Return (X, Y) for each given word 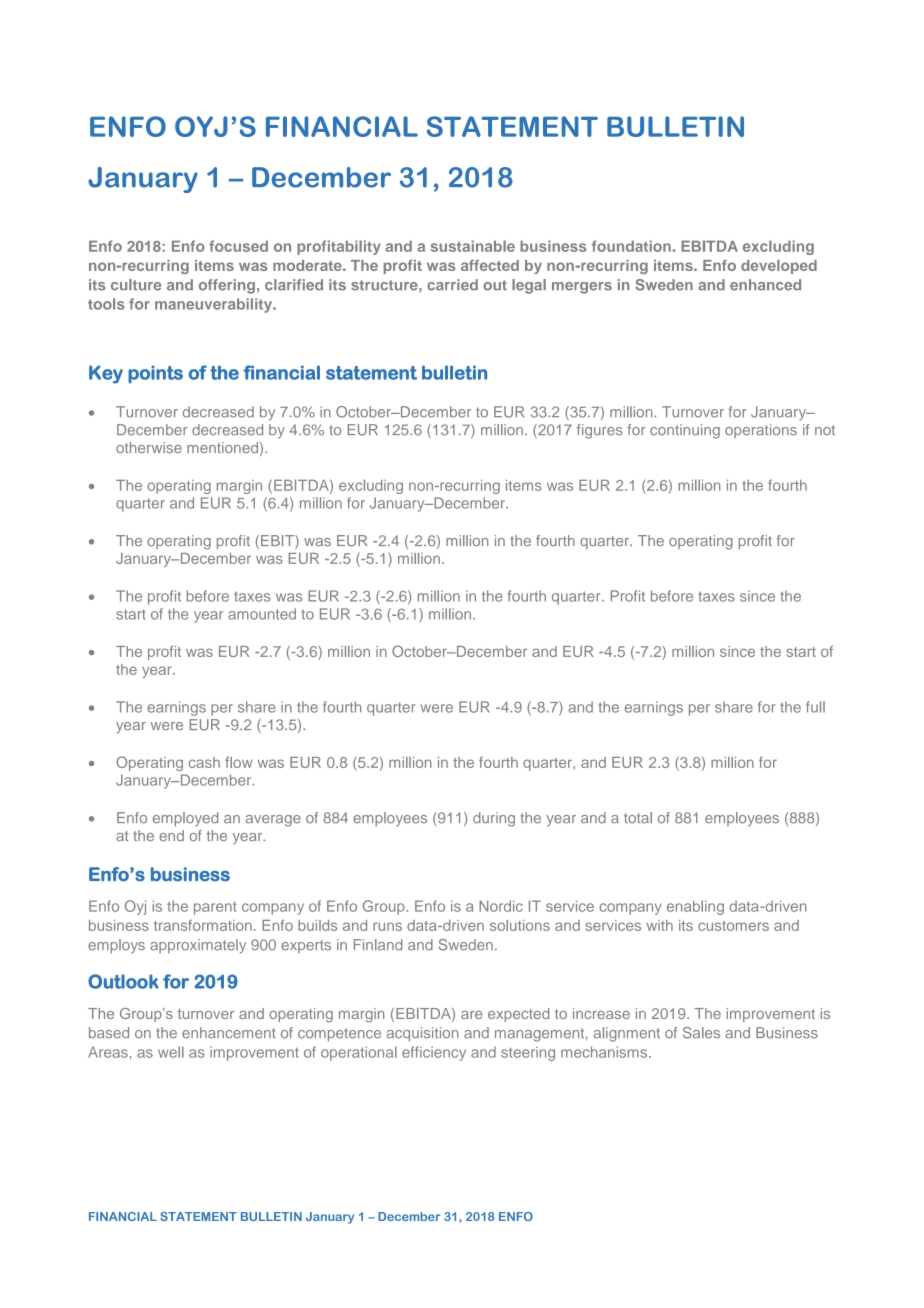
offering (227, 286)
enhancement (229, 1033)
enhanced (765, 285)
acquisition (423, 1034)
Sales (701, 1033)
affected (490, 265)
